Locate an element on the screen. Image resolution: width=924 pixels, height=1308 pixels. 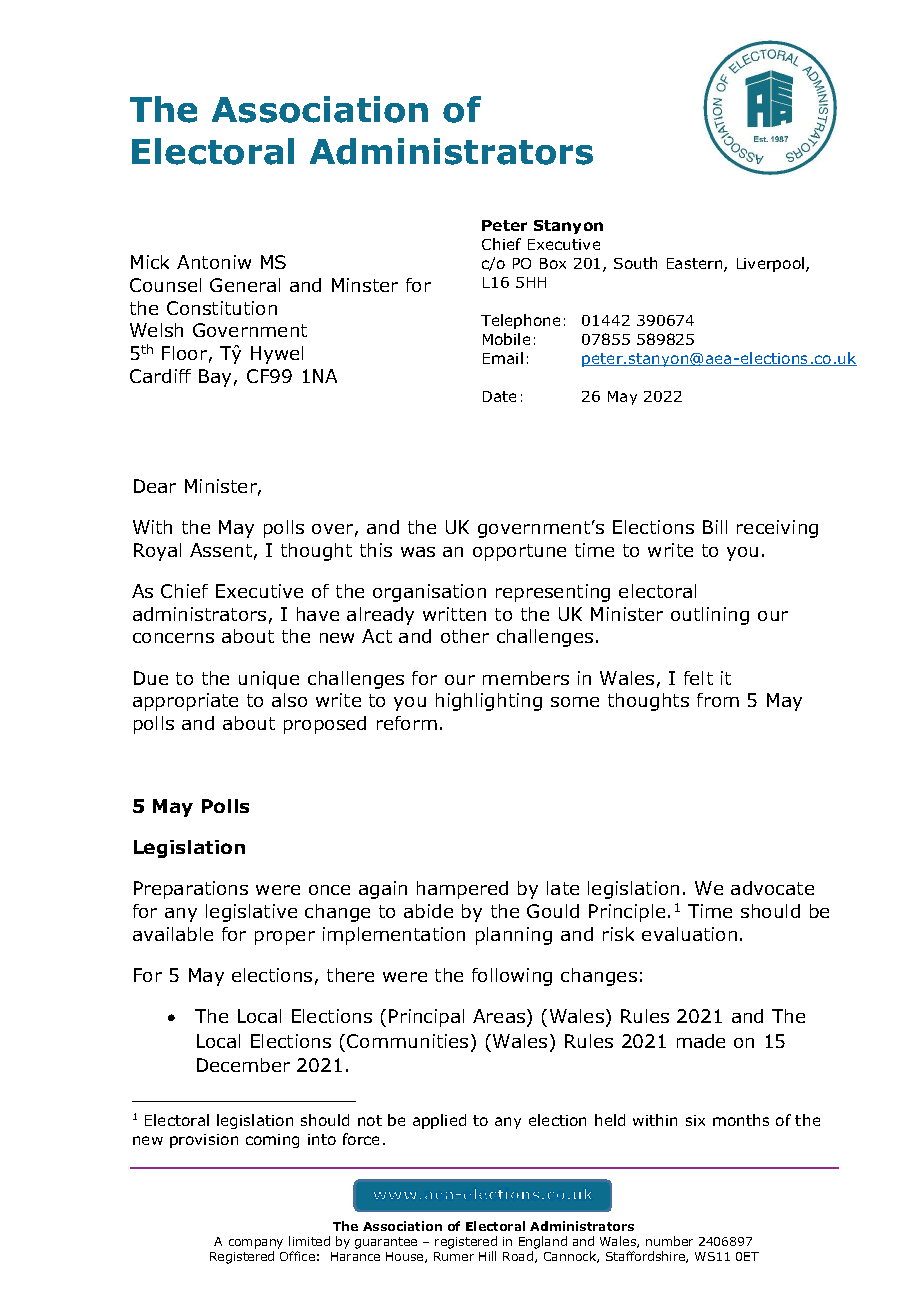
Telephone is located at coordinates (520, 321).
